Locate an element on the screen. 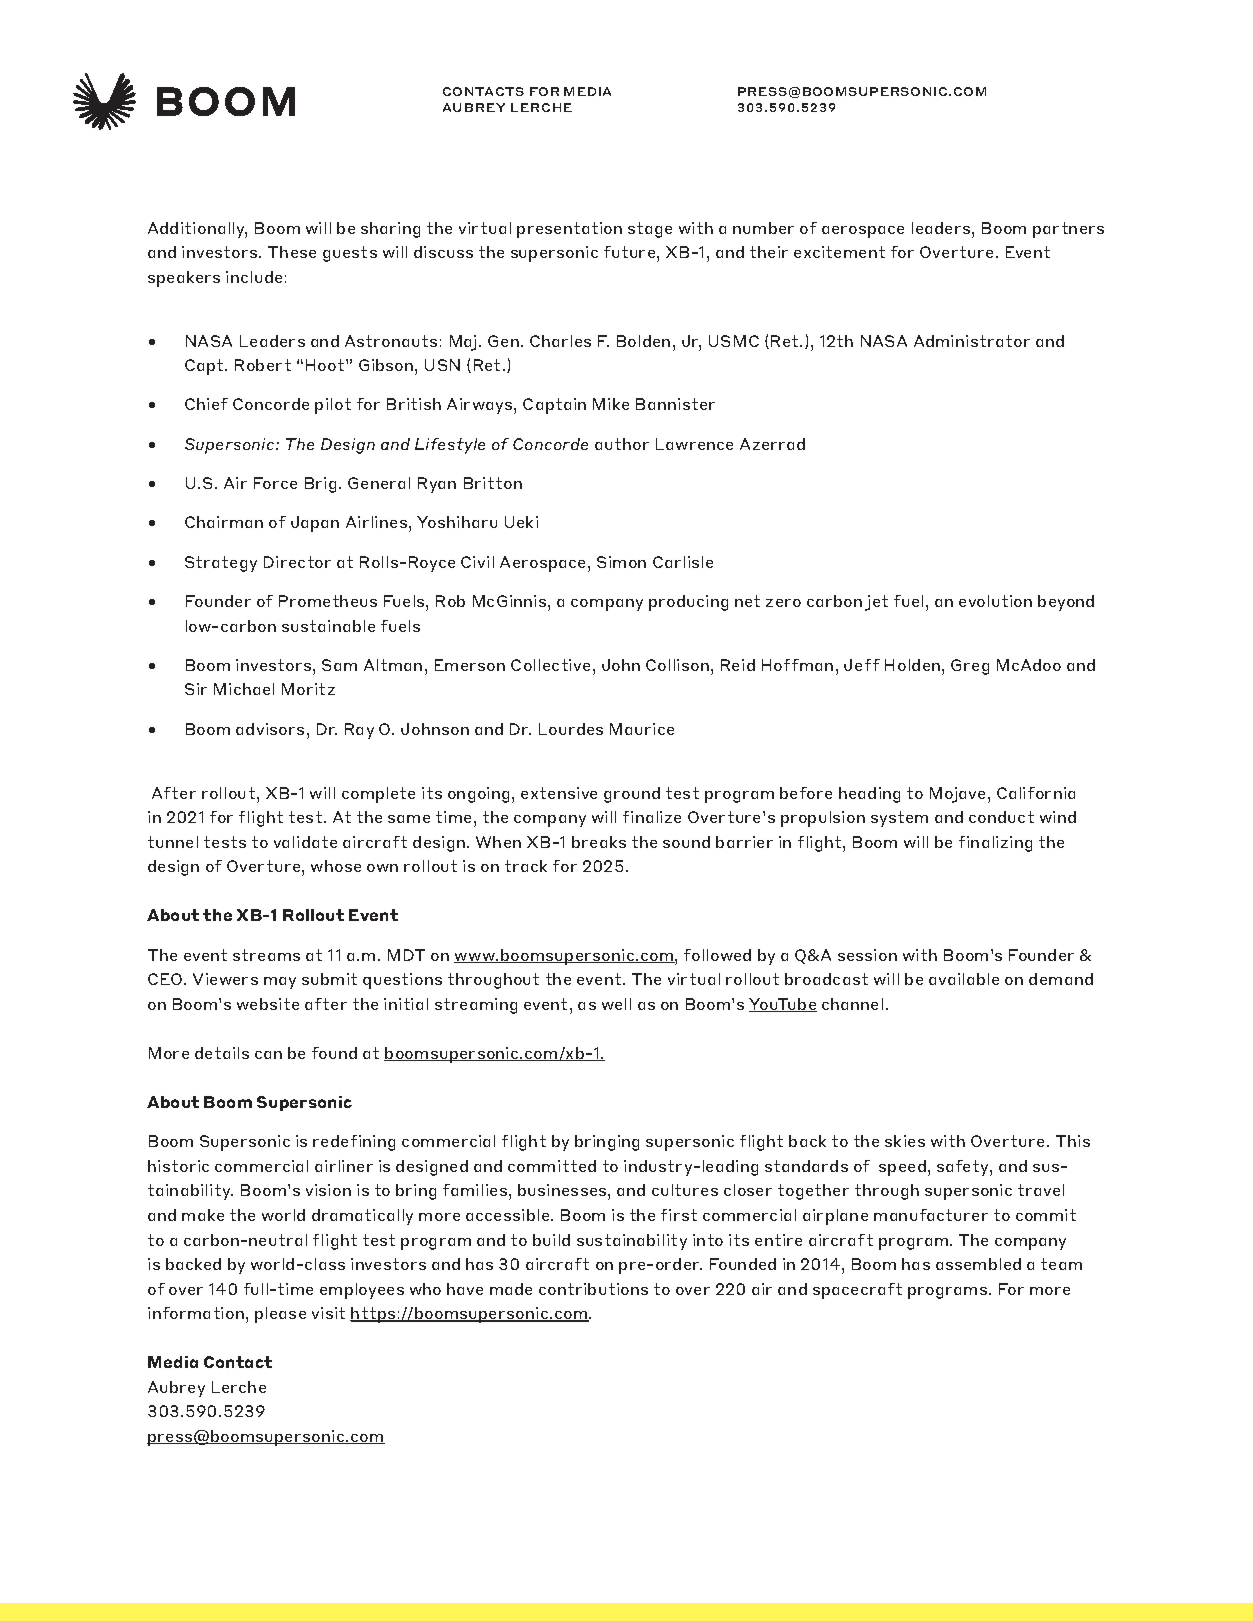 The height and width of the screenshot is (1621, 1253). partners is located at coordinates (1068, 230).
